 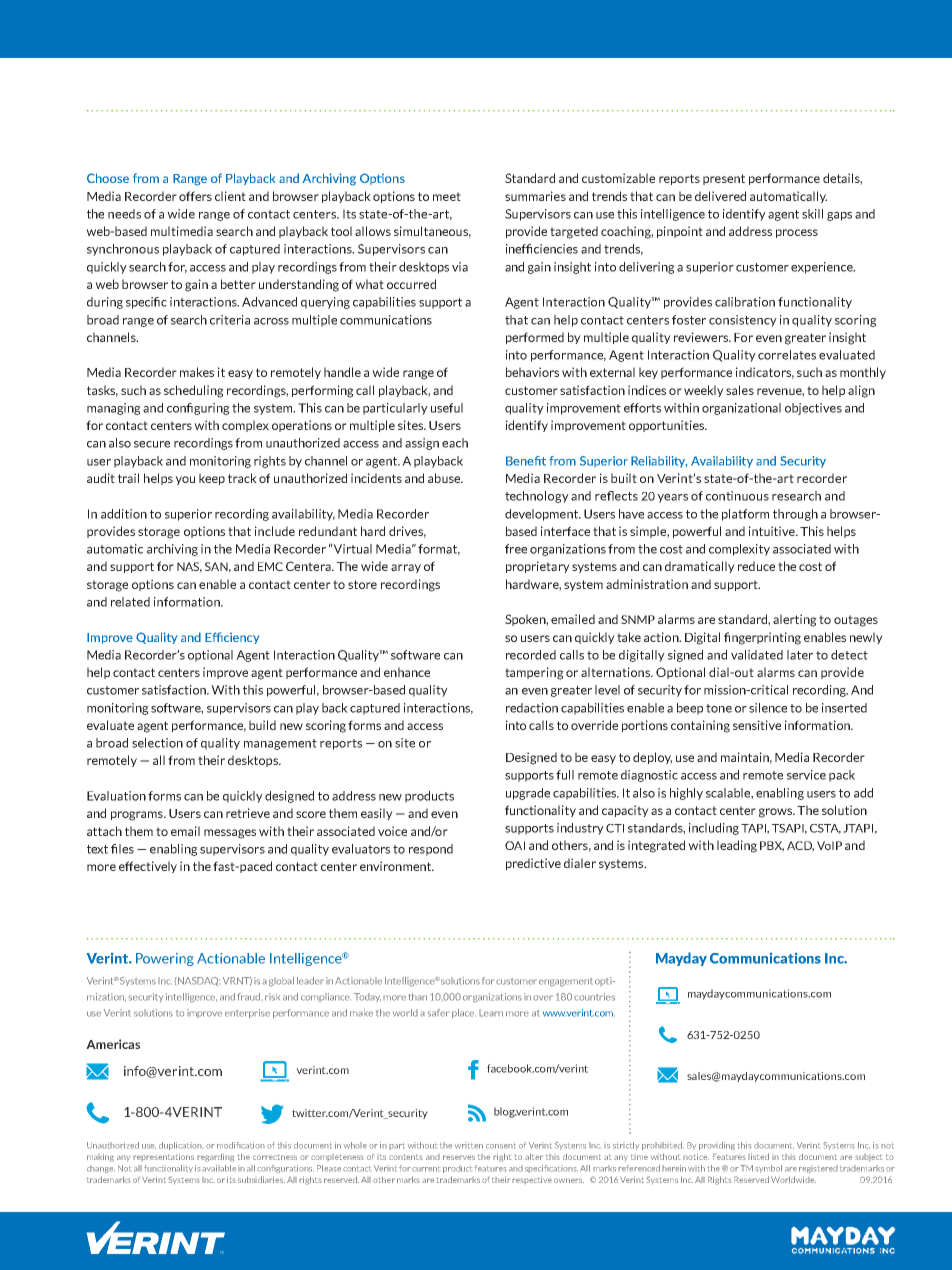 I want to click on meet, so click(x=447, y=196).
